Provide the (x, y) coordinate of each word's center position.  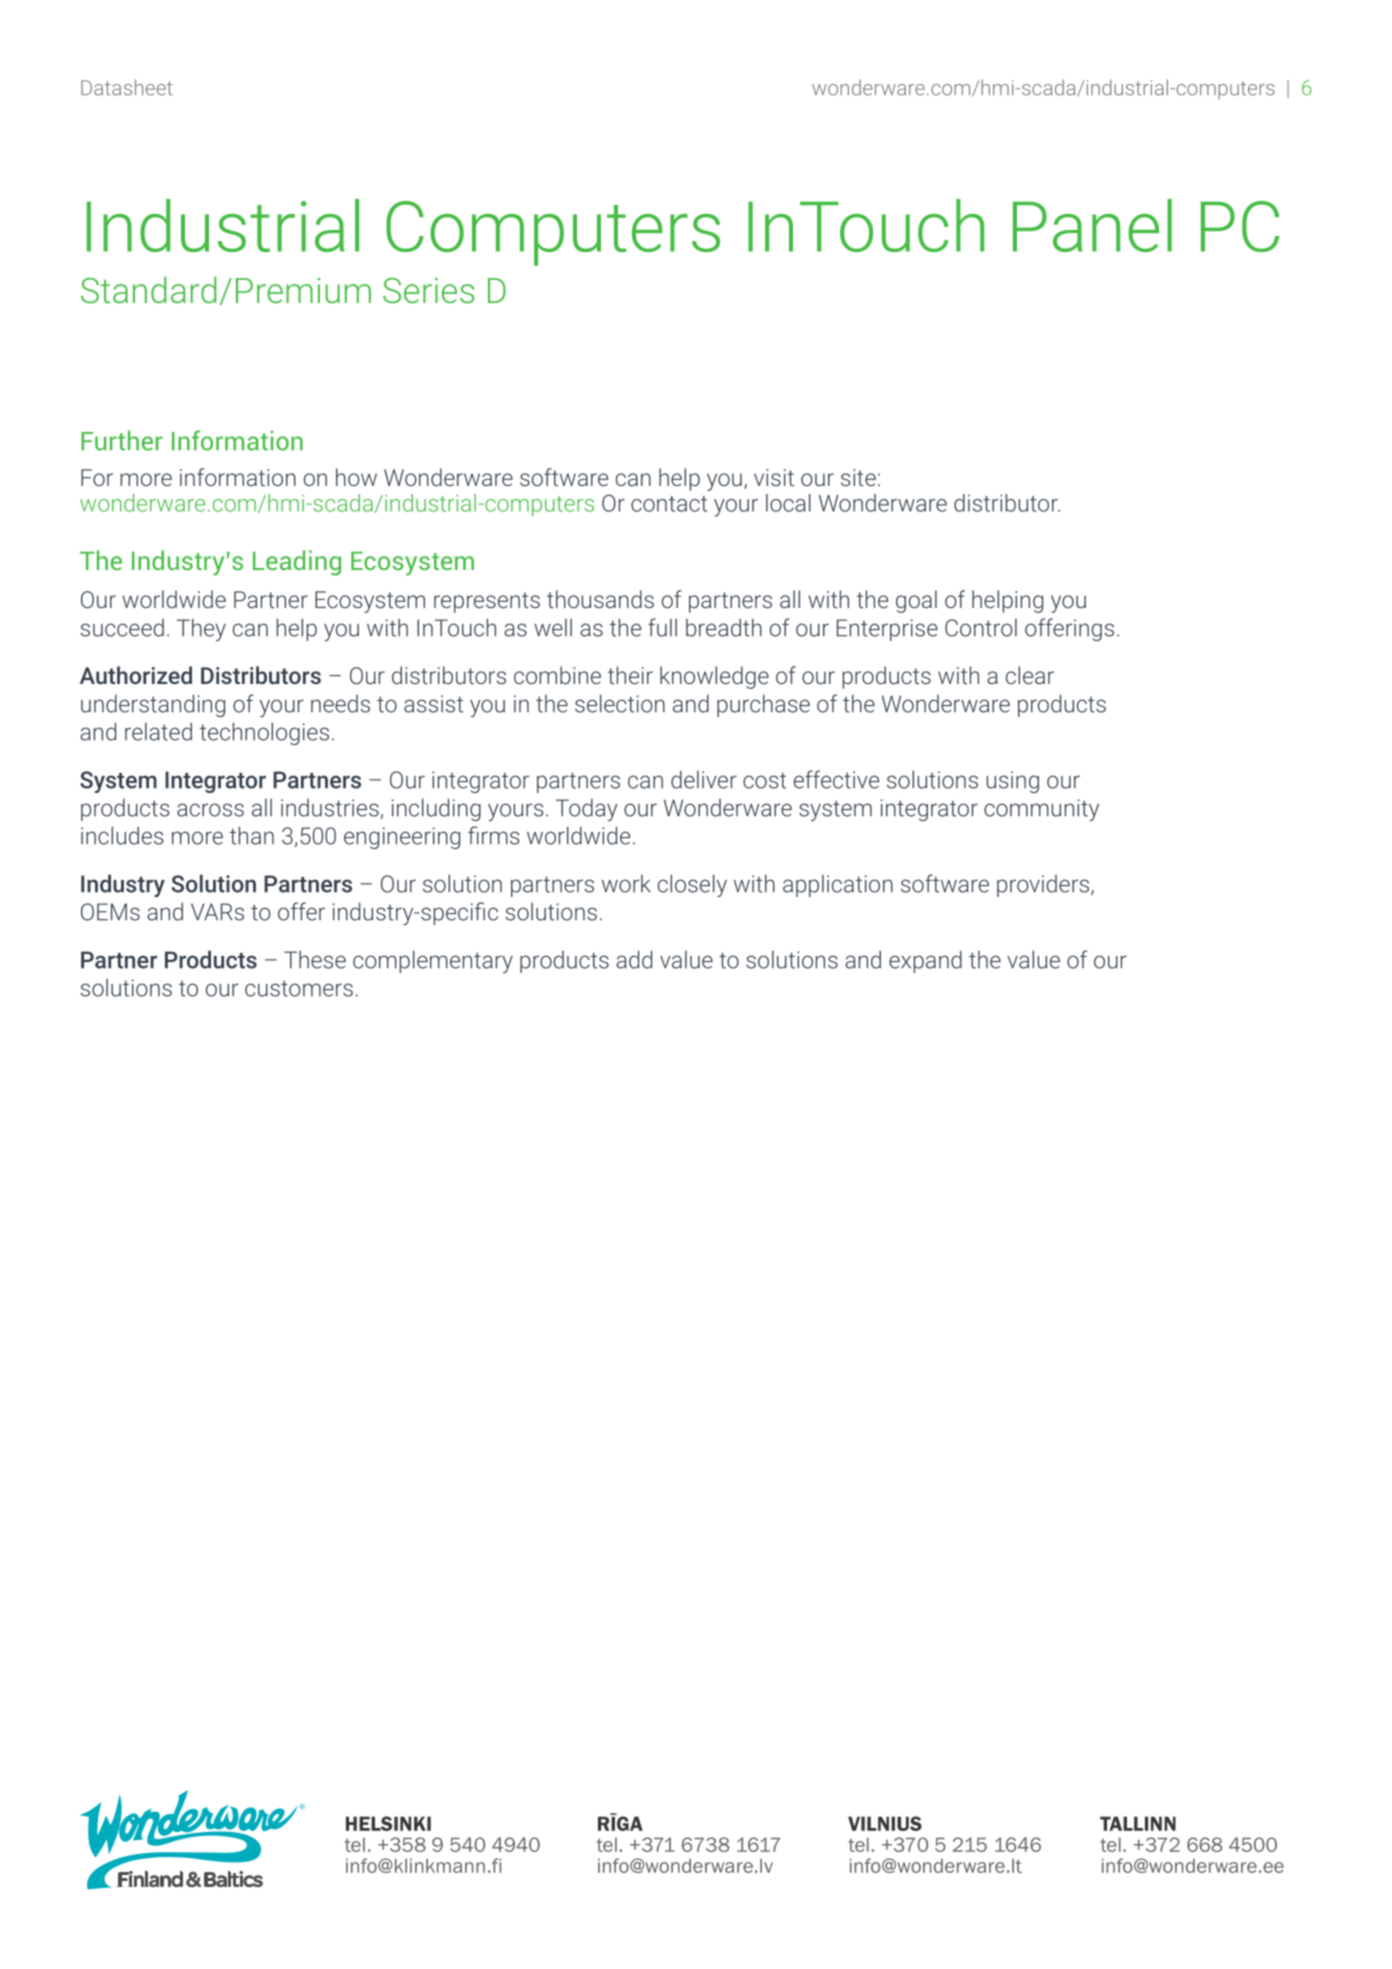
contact (669, 504)
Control (981, 628)
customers (299, 989)
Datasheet (126, 87)
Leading (297, 563)
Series (428, 290)
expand (925, 961)
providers (1044, 886)
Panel (1092, 225)
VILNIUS (885, 1823)
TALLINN (1138, 1823)
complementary (433, 961)
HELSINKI (388, 1823)
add (634, 959)
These (315, 959)
